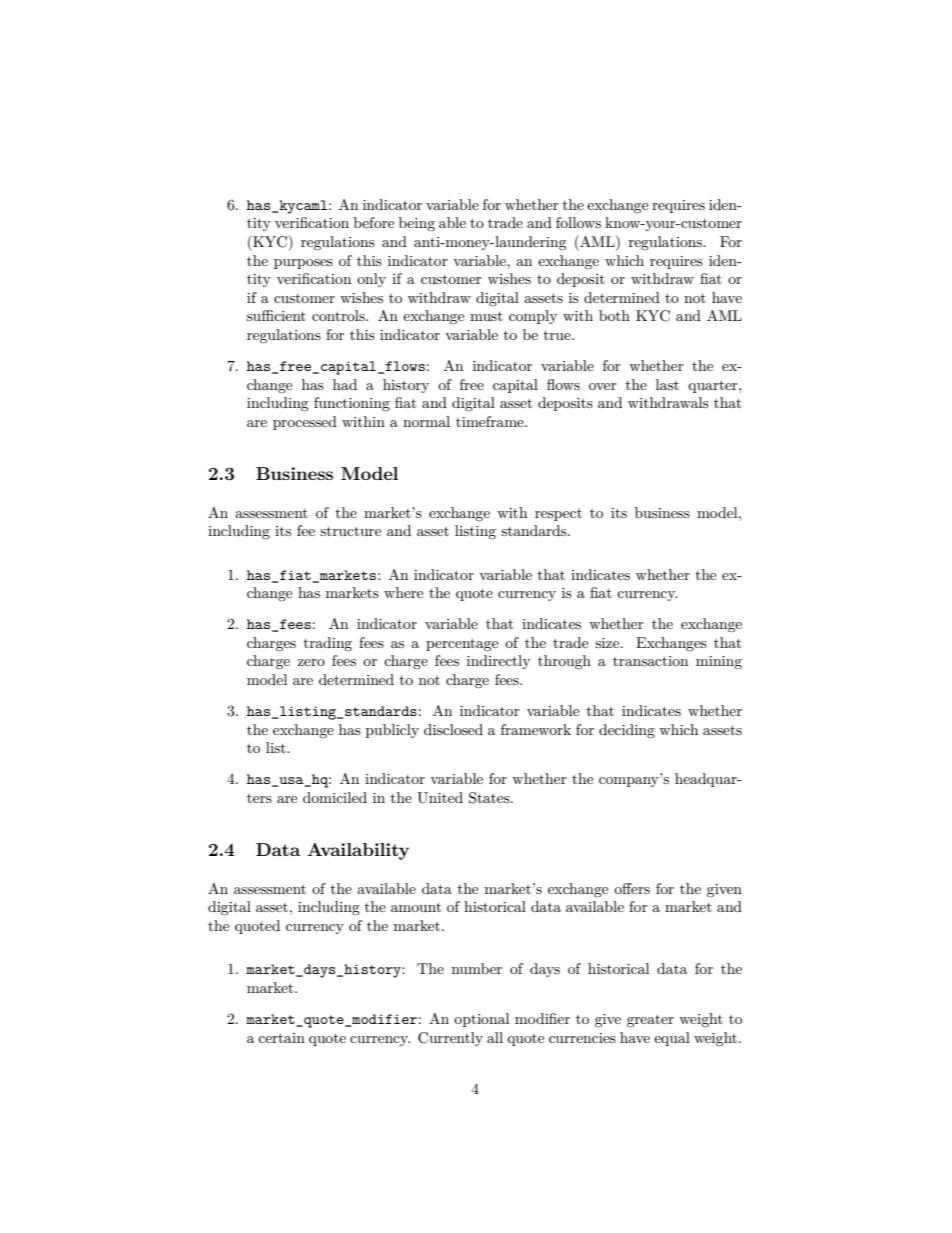 The image size is (952, 1233). What do you see at coordinates (281, 1038) in the screenshot?
I see `certain` at bounding box center [281, 1038].
